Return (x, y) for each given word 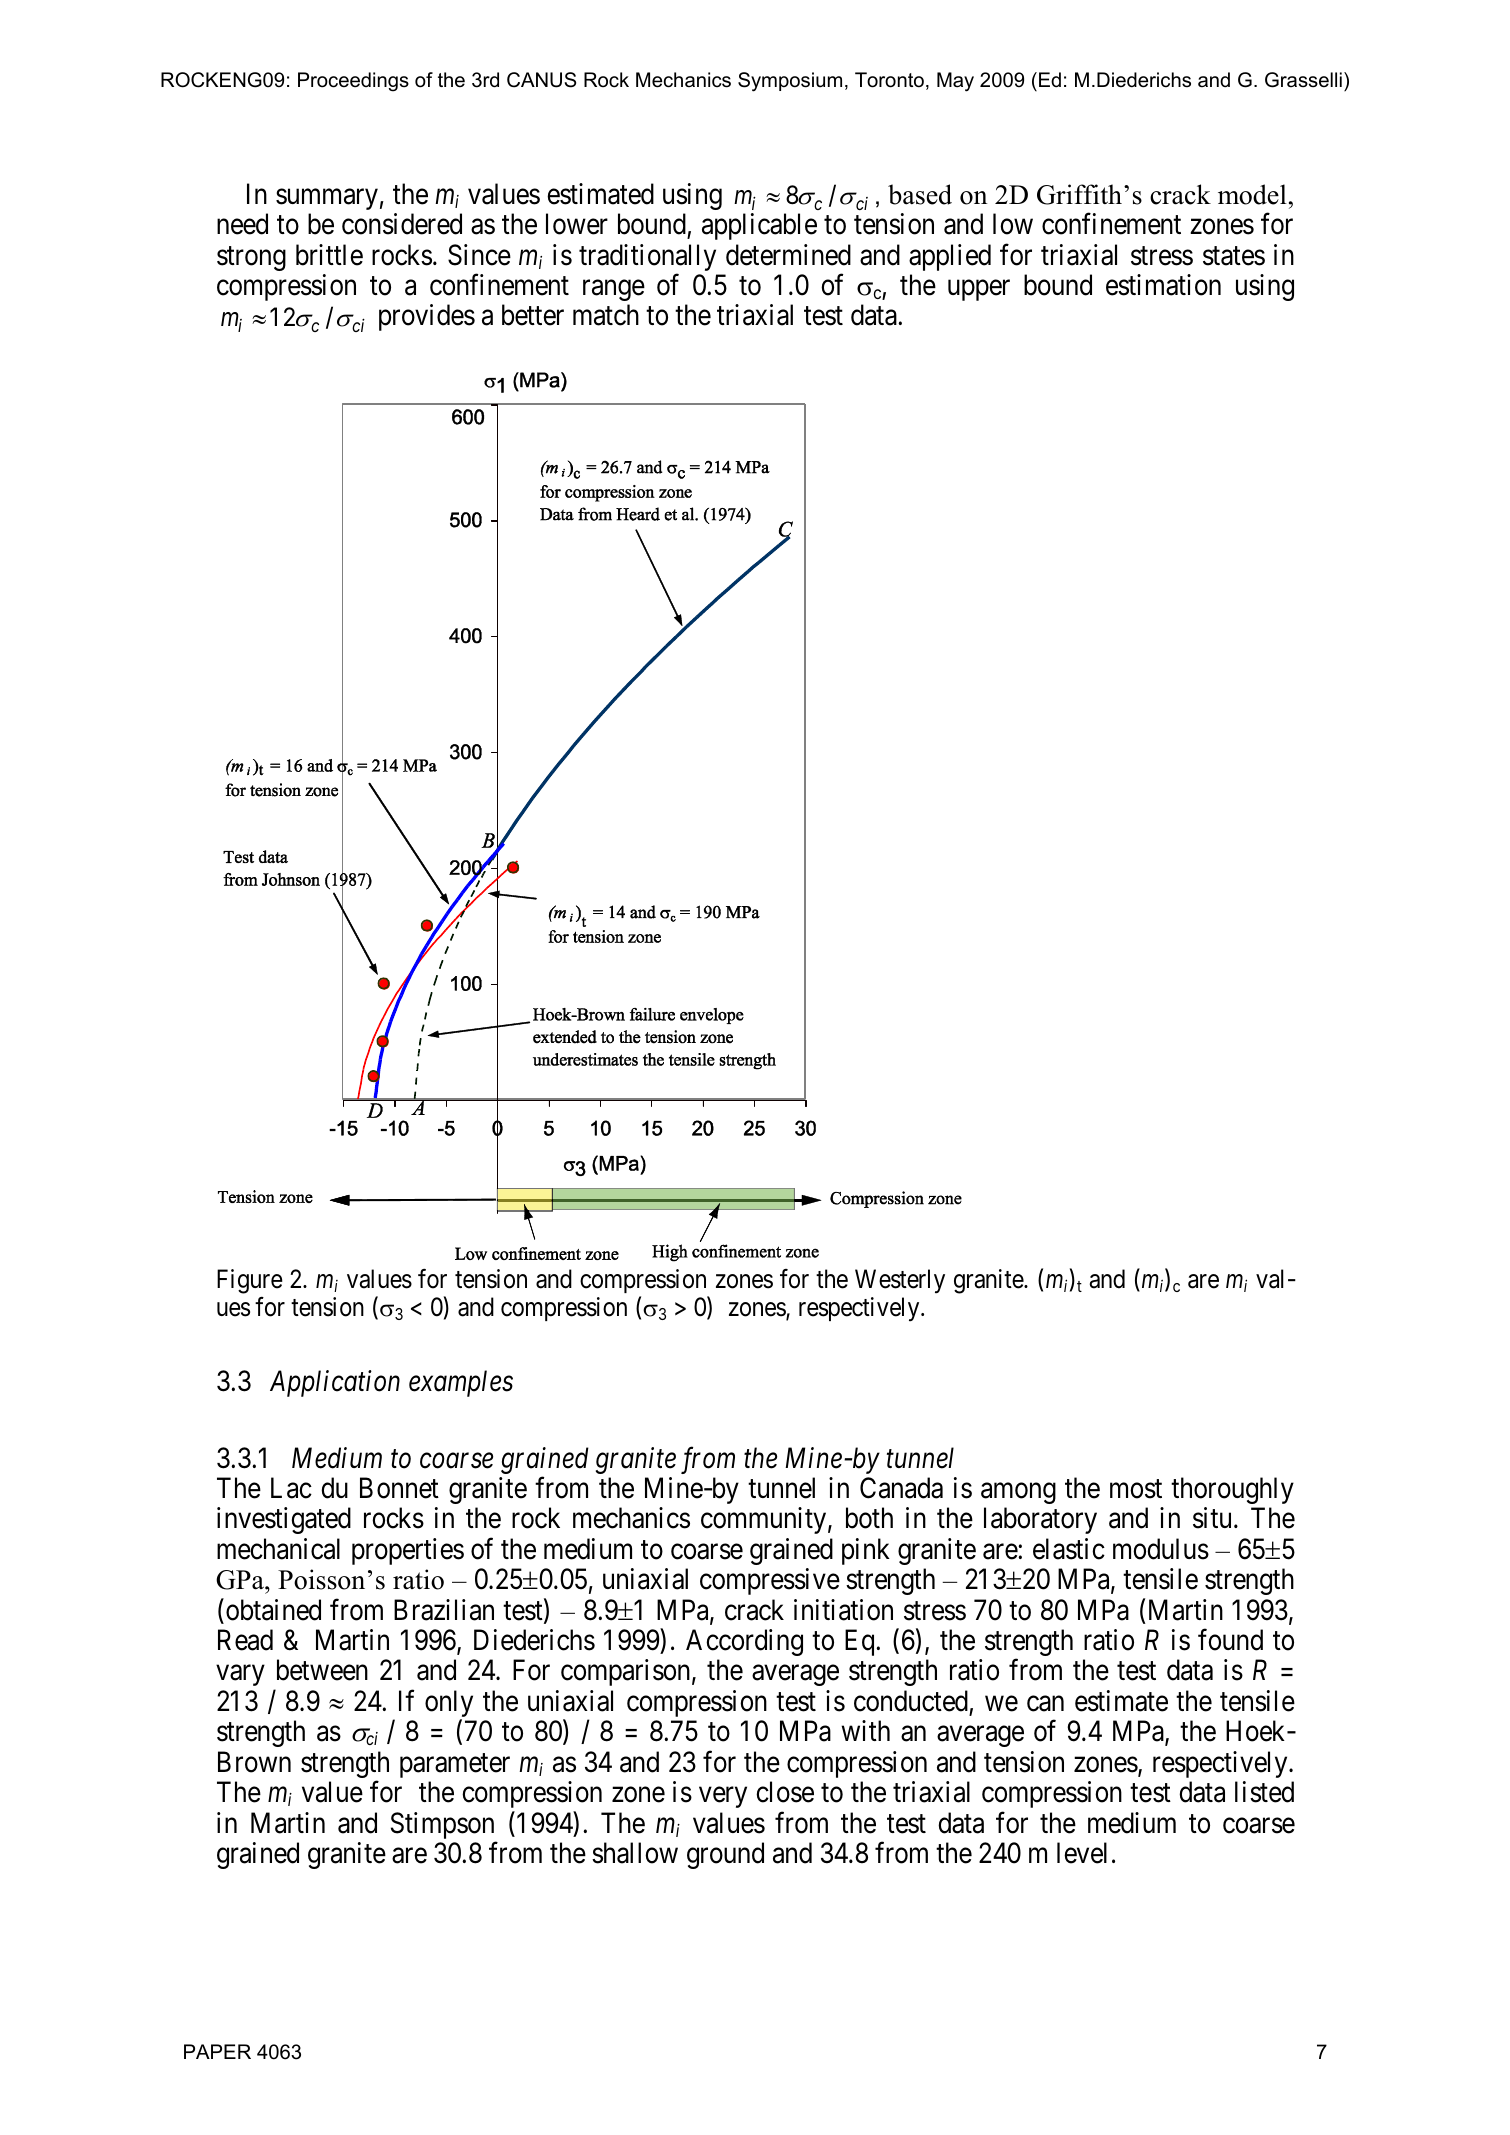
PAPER (217, 2051)
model (1252, 194)
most (1136, 1489)
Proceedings (353, 82)
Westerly (900, 1281)
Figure (250, 1281)
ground (725, 1855)
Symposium (790, 82)
